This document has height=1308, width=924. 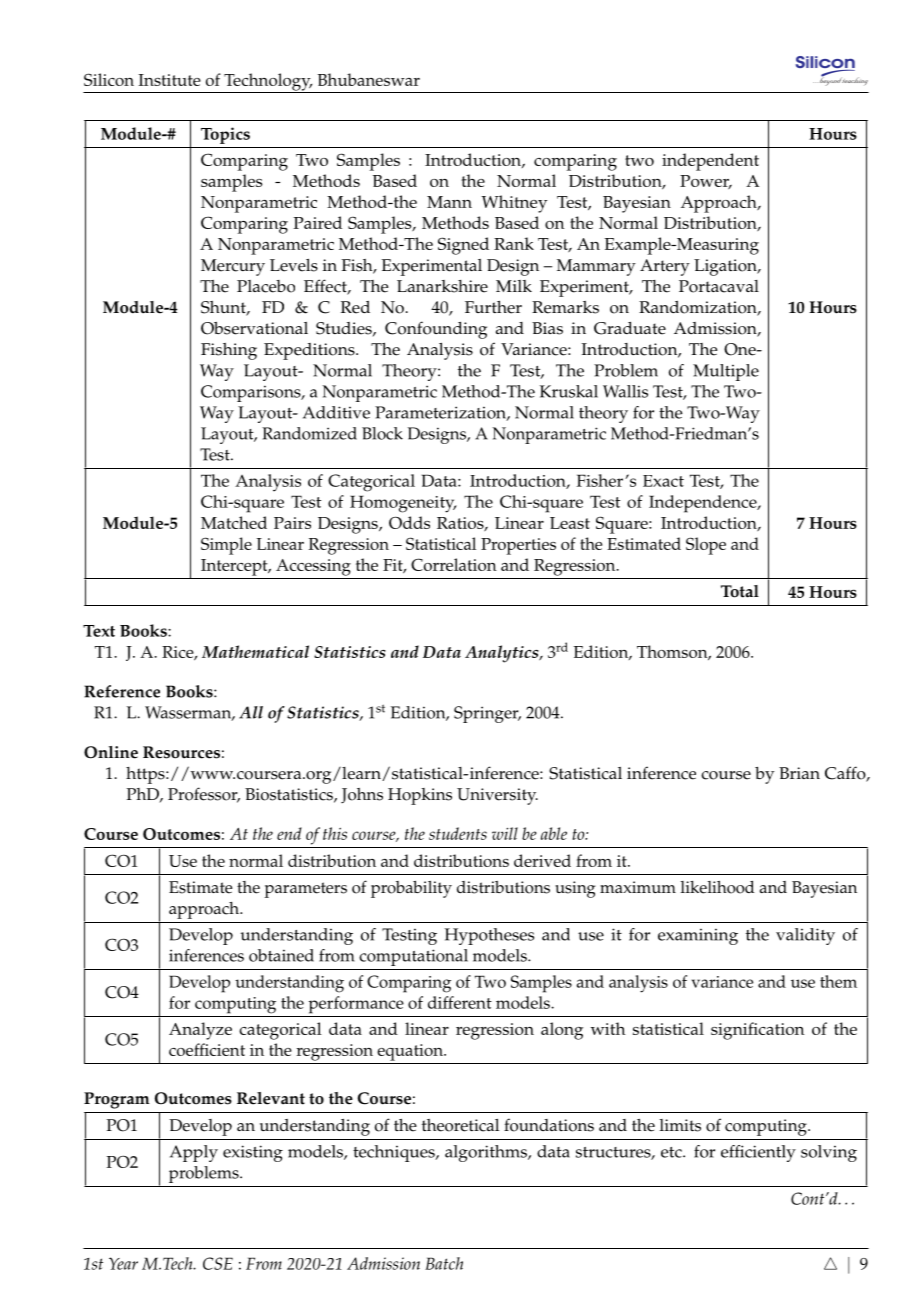 I want to click on Springer, so click(x=487, y=714).
